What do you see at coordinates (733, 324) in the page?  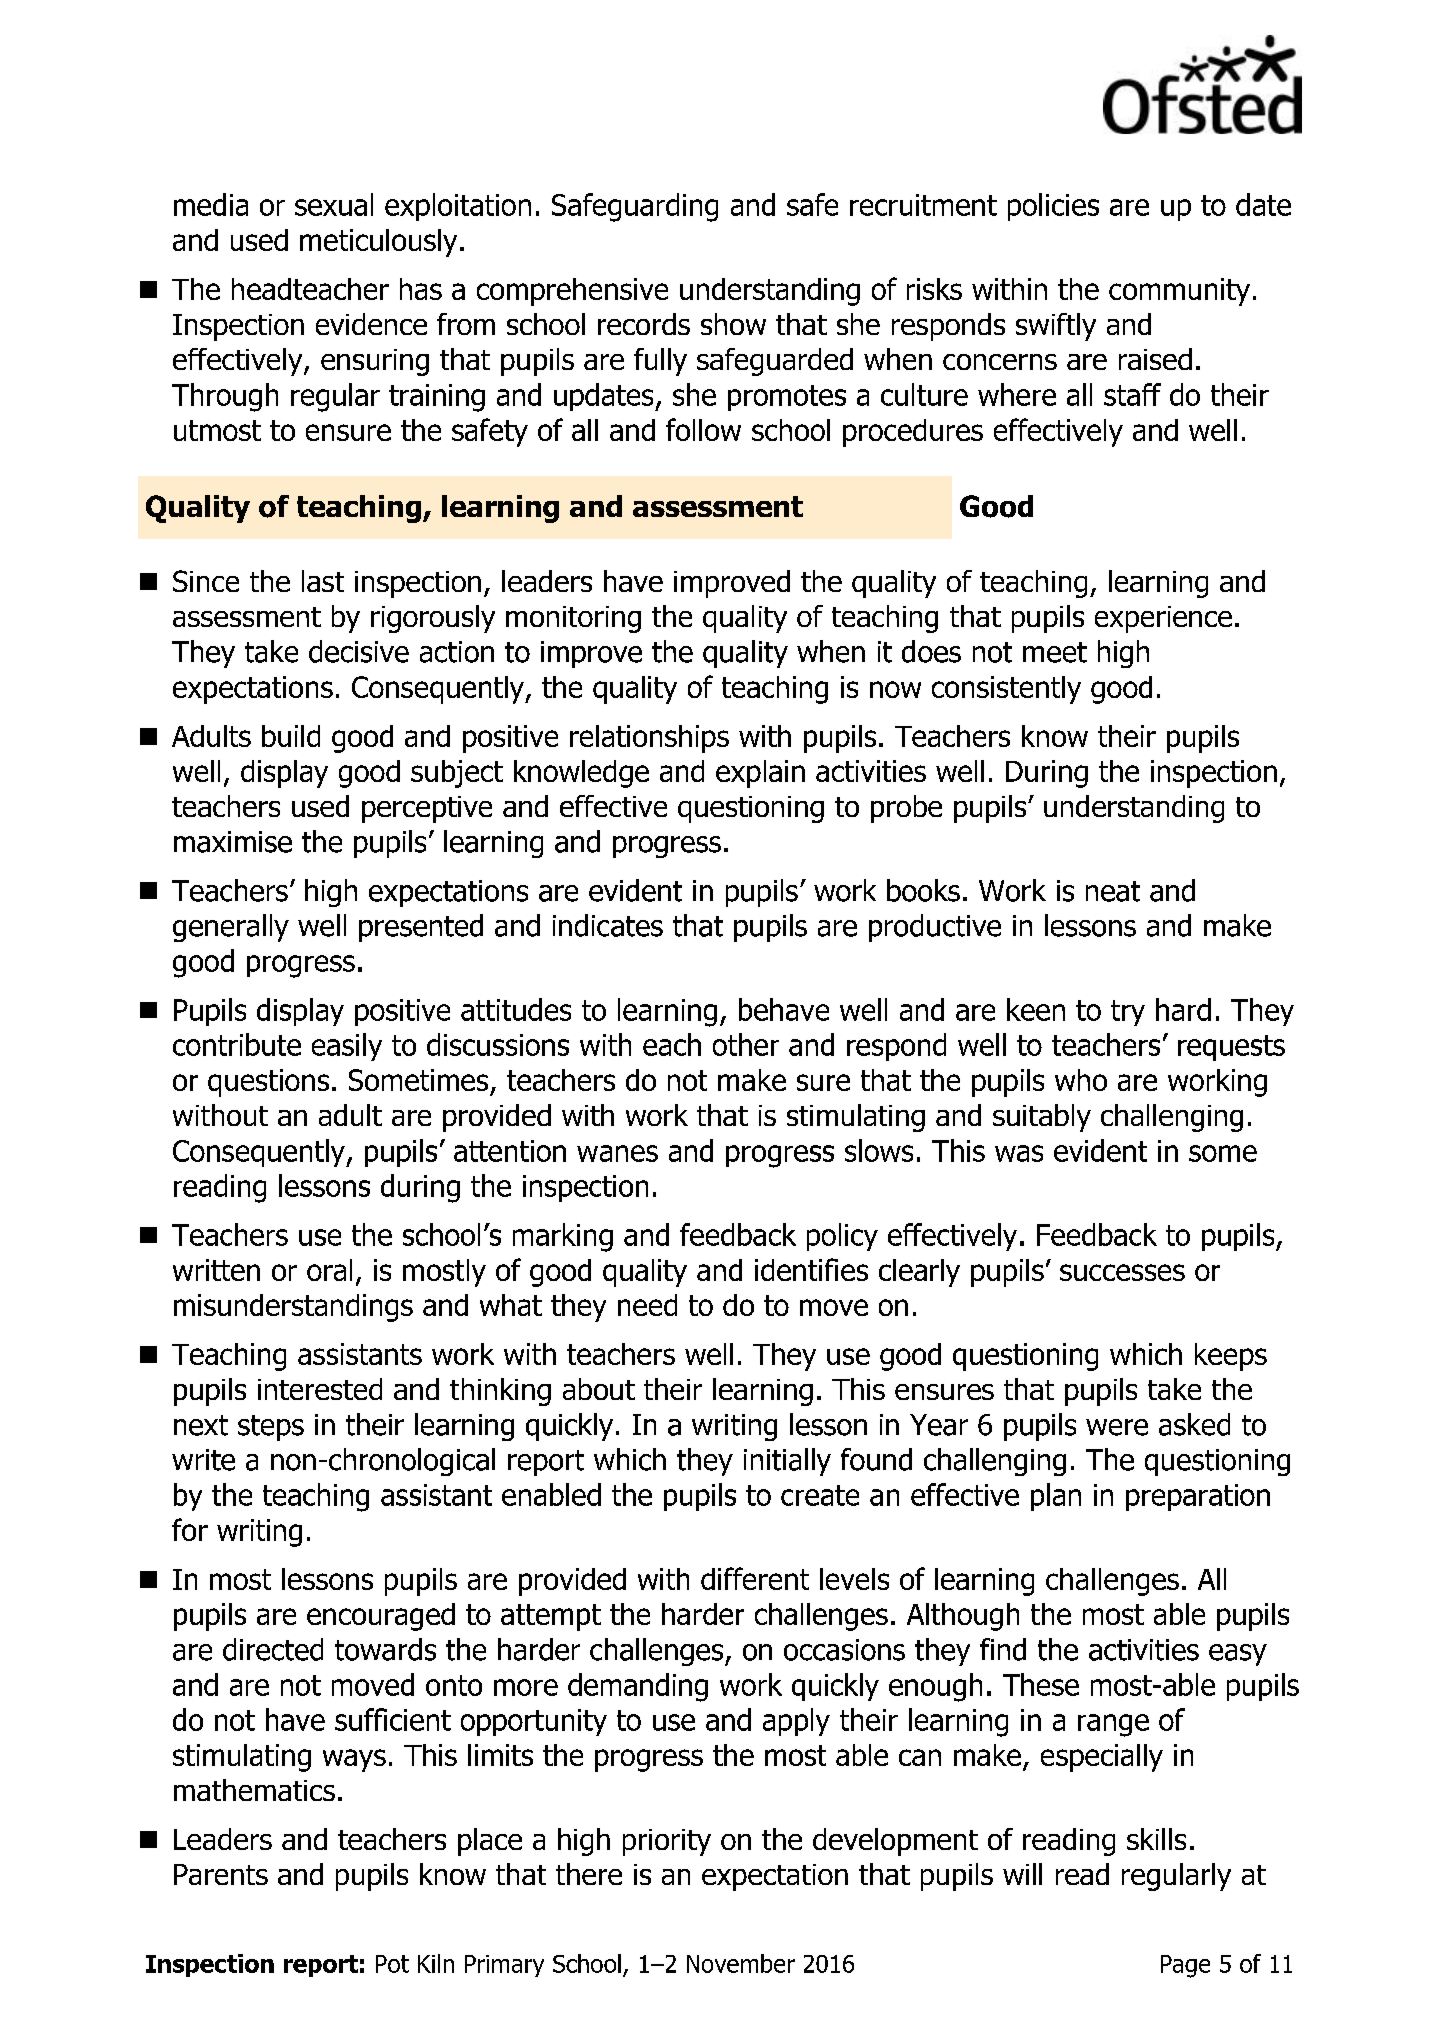 I see `show` at bounding box center [733, 324].
